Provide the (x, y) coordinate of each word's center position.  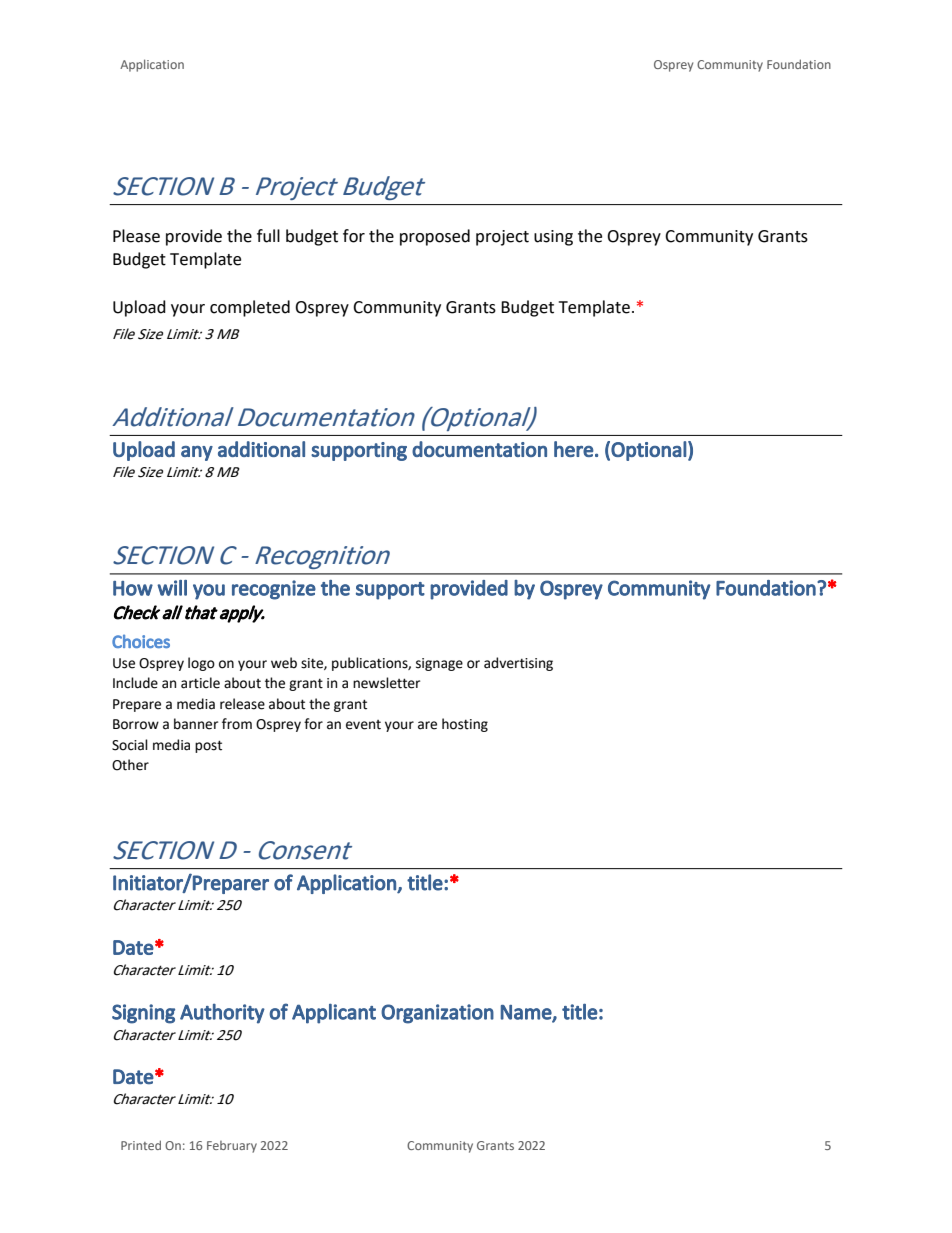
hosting (465, 725)
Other (130, 765)
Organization (437, 1014)
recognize (274, 590)
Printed (141, 1145)
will (172, 588)
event (363, 725)
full (268, 236)
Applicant (334, 1013)
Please (136, 236)
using (553, 238)
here (574, 449)
